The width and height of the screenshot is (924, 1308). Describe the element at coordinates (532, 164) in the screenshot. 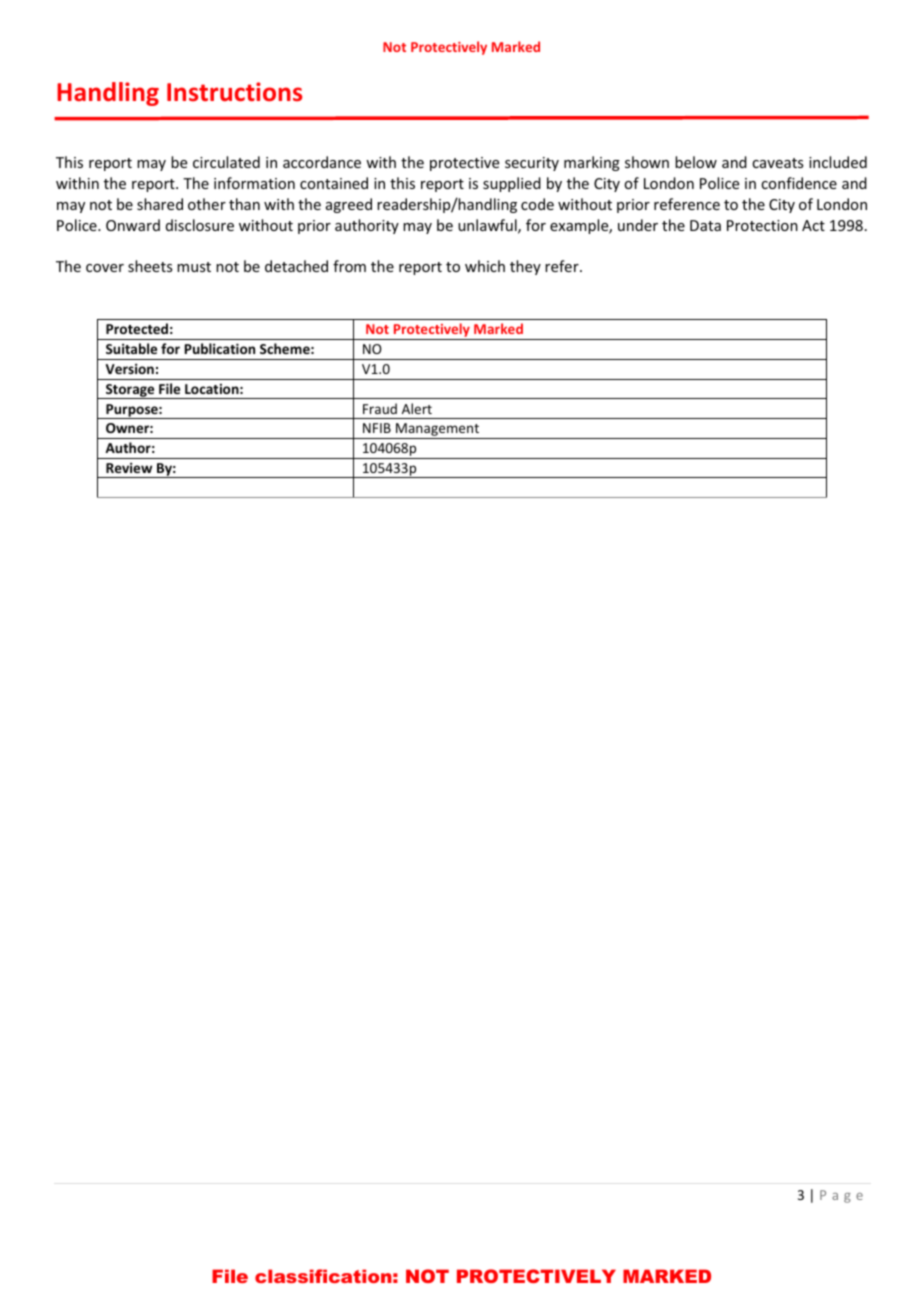

I see `security` at that location.
